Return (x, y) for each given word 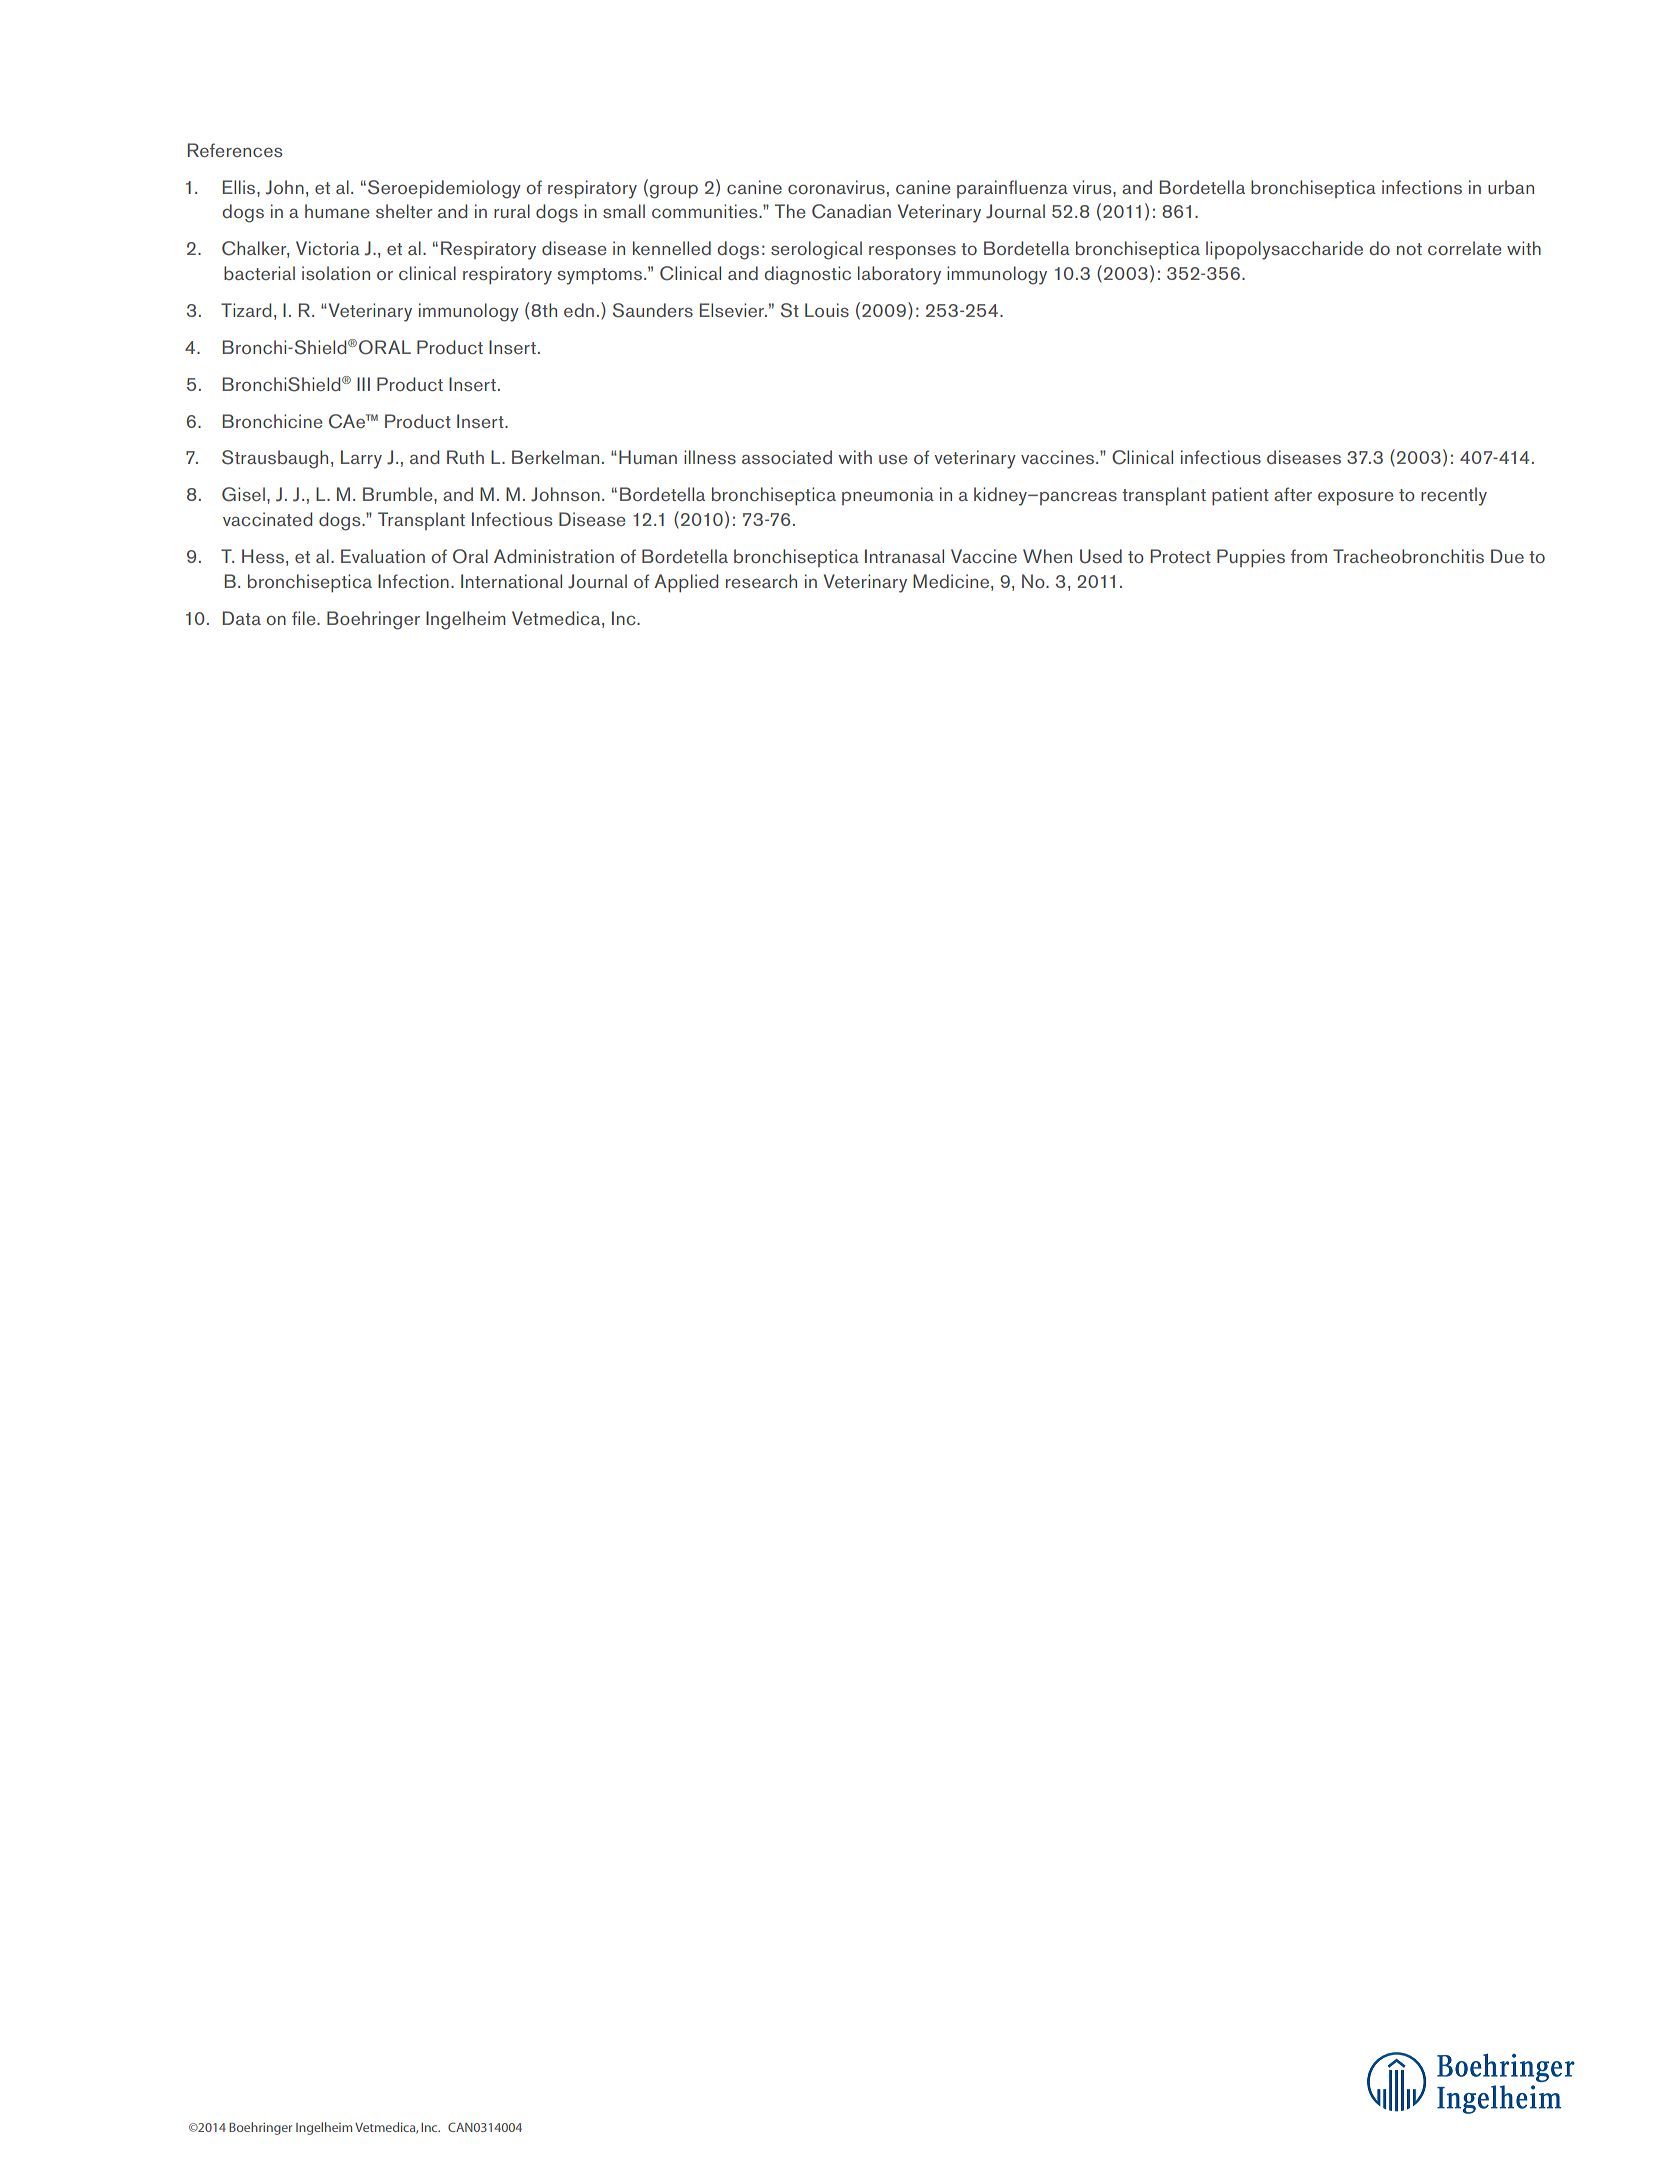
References (235, 150)
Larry (361, 459)
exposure (1355, 498)
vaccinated (267, 519)
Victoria (328, 248)
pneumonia (888, 496)
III (363, 384)
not (1409, 249)
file (305, 618)
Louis (827, 310)
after (1293, 494)
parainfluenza (1012, 189)
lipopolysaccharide (1284, 250)
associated (787, 457)
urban (1511, 187)
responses (912, 252)
